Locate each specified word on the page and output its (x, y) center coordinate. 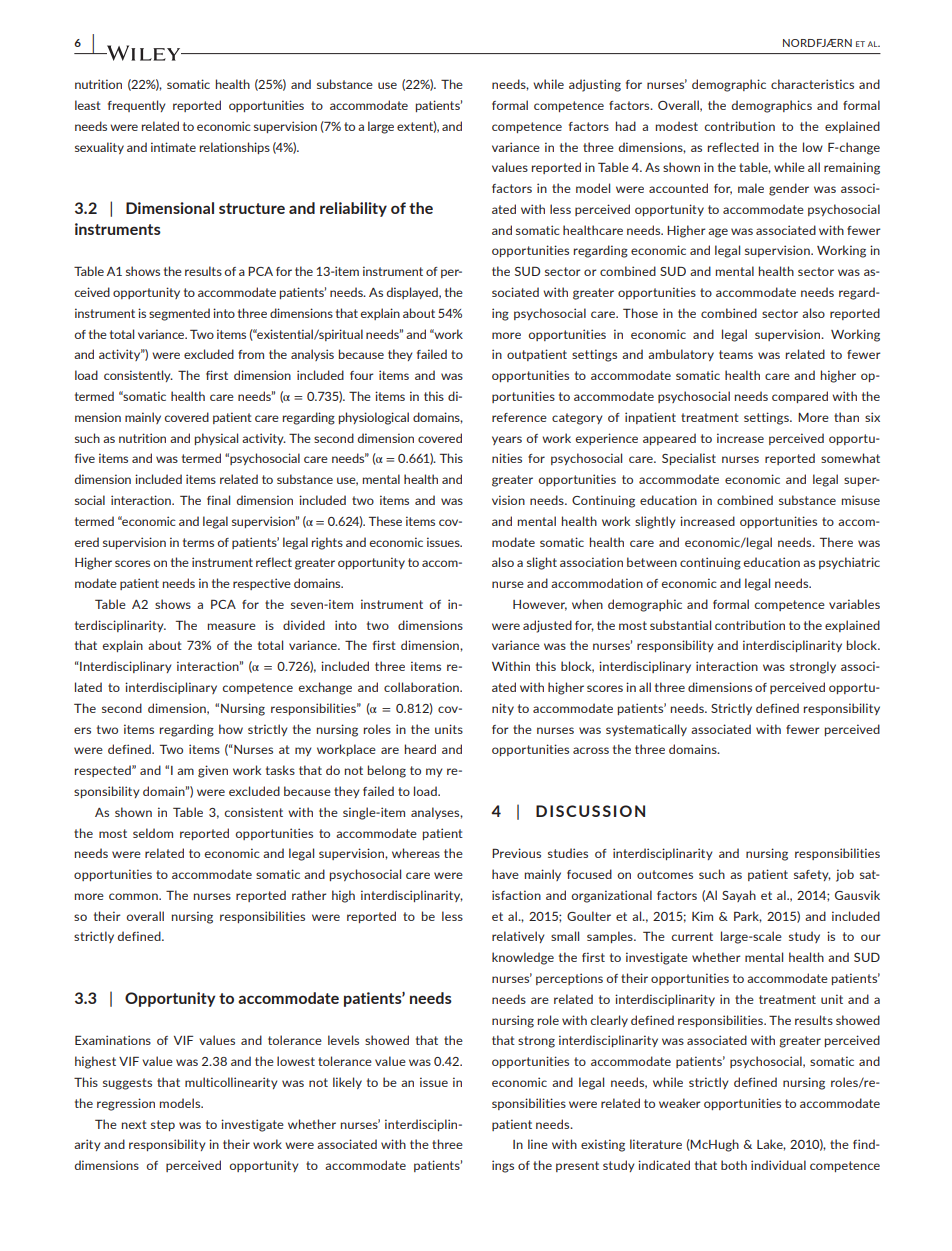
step (163, 1125)
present (577, 1166)
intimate (173, 147)
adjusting (595, 85)
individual (778, 1165)
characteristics (812, 84)
